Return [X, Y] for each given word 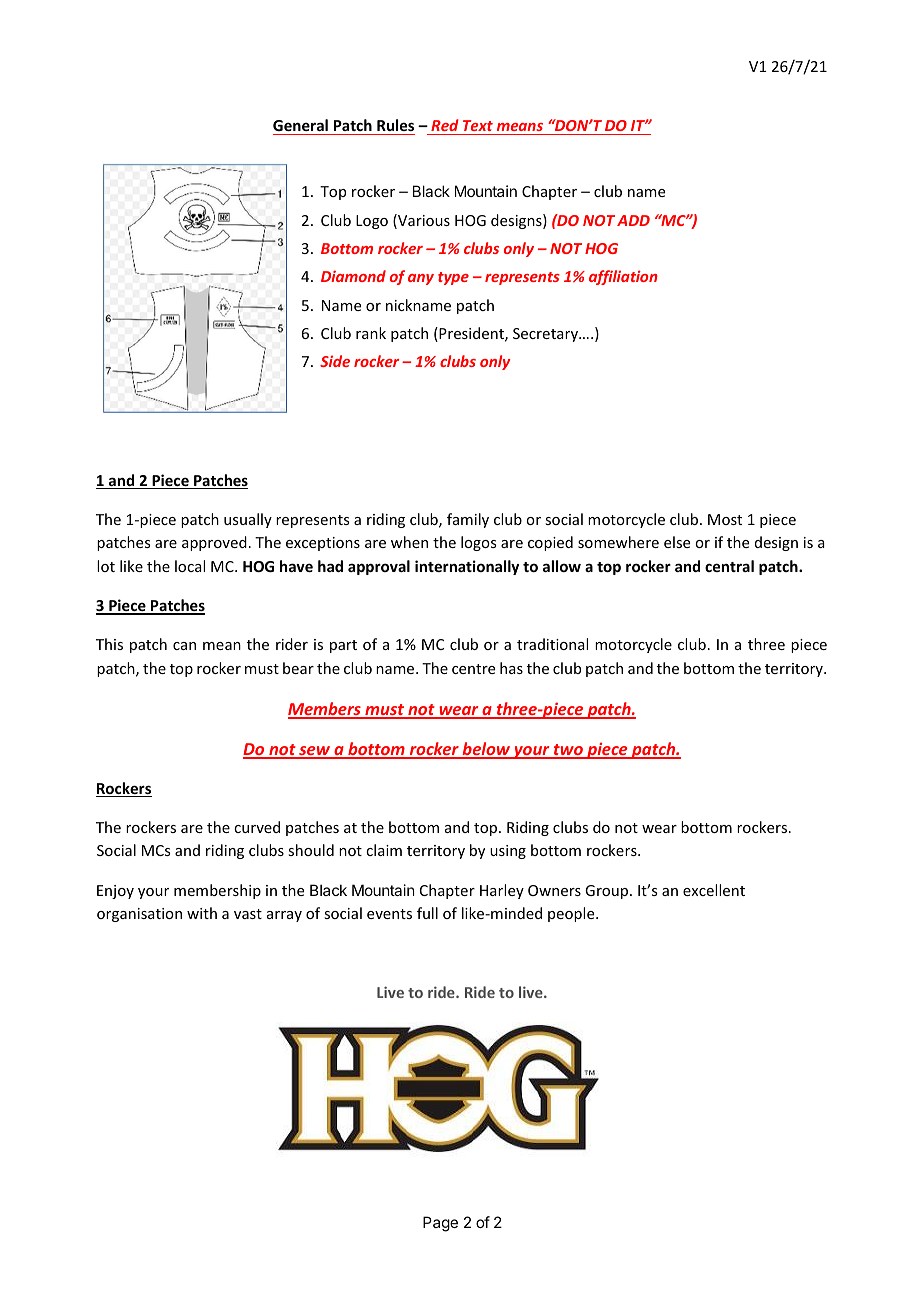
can [184, 646]
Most [725, 519]
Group [608, 892]
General [300, 125]
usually [248, 520]
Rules [395, 125]
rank [371, 333]
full [427, 913]
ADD [633, 220]
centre [473, 669]
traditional [552, 644]
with [202, 913]
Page [440, 1224]
